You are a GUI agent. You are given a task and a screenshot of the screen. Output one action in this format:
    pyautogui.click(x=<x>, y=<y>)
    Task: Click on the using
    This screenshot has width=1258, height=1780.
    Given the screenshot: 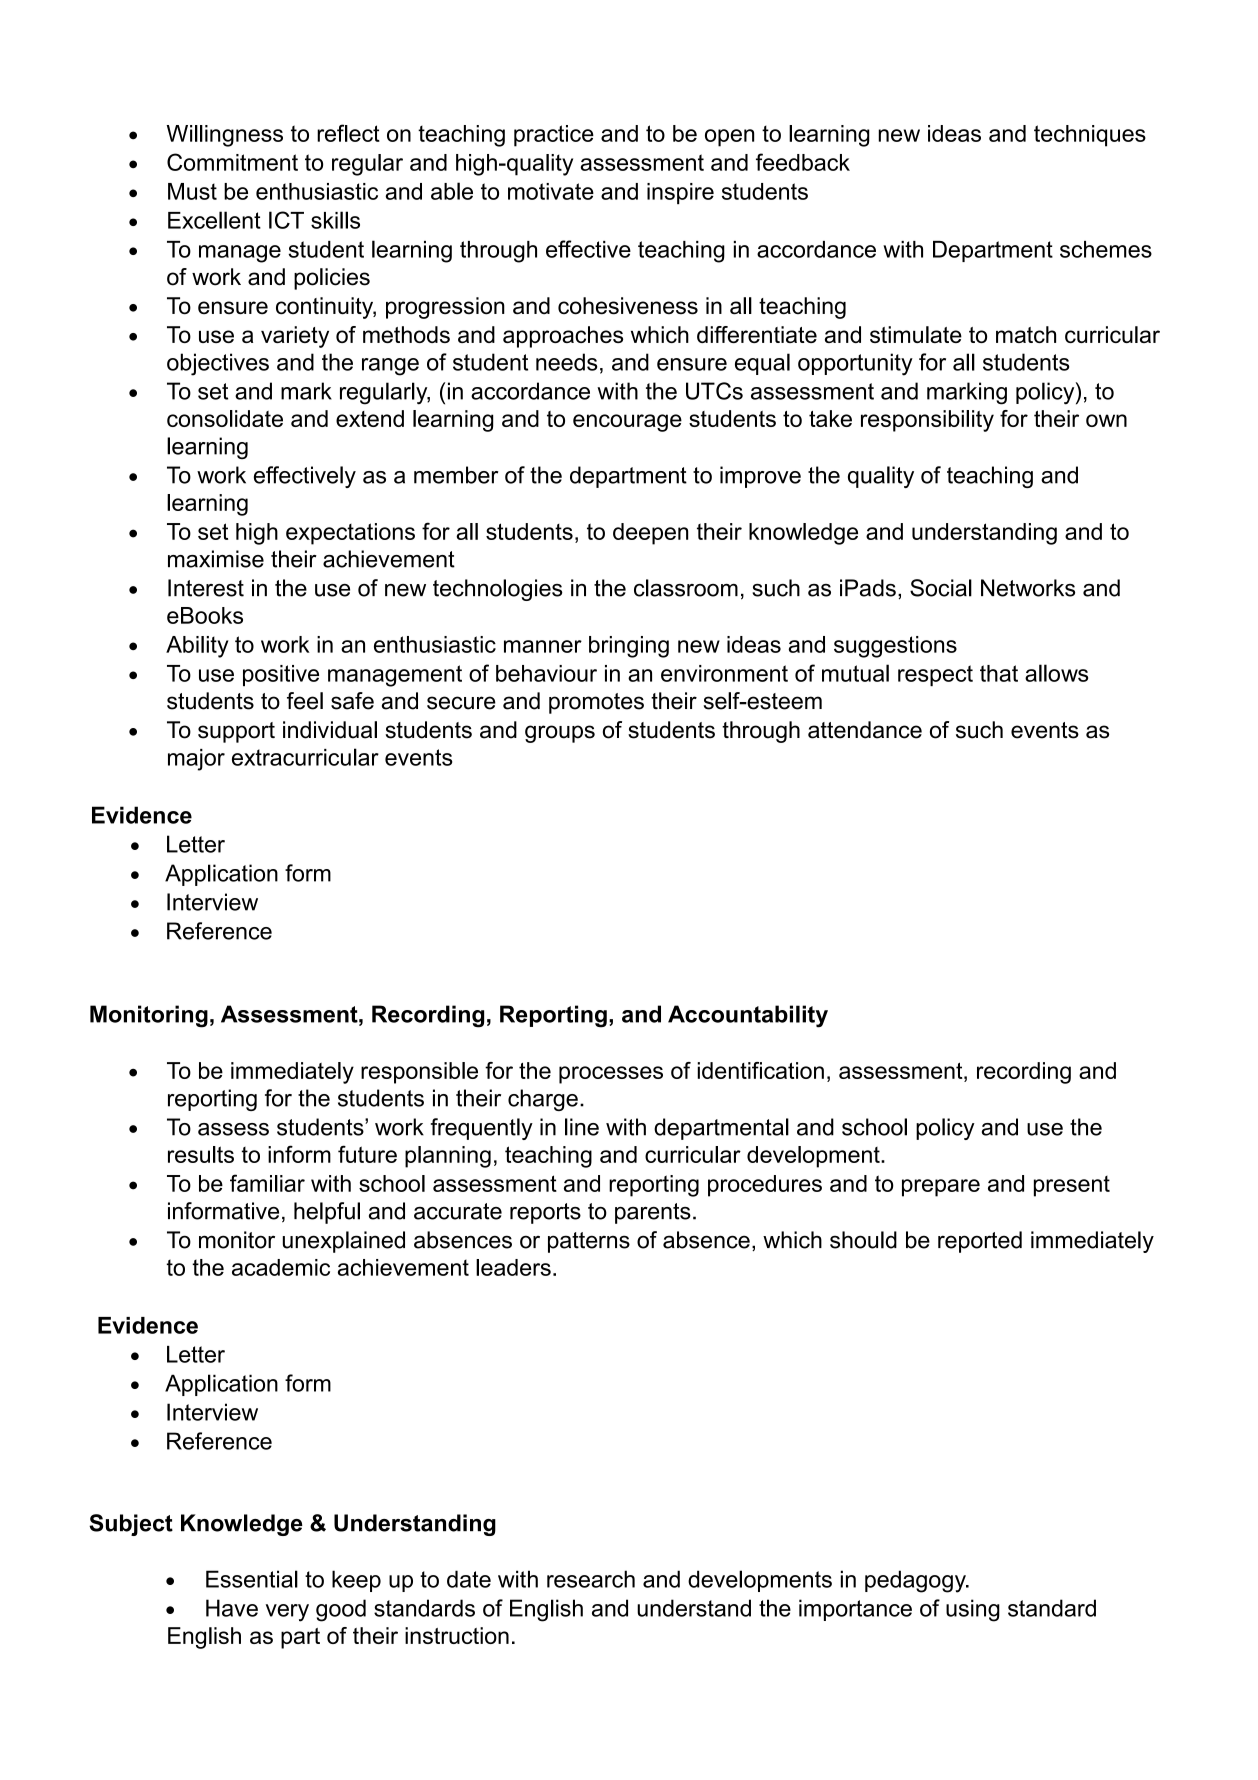 What is the action you would take?
    pyautogui.click(x=973, y=1610)
